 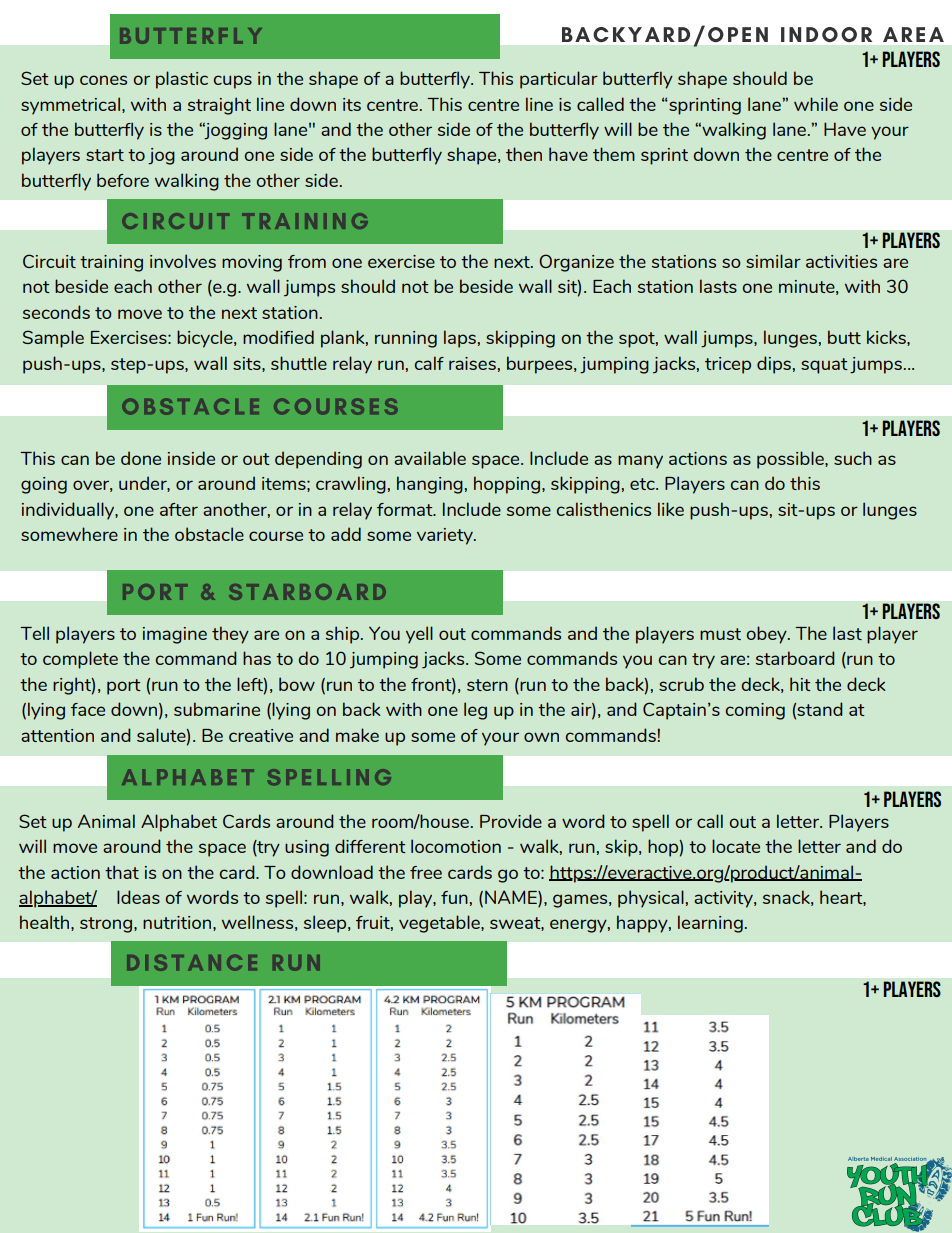 What do you see at coordinates (175, 635) in the document?
I see `imagine` at bounding box center [175, 635].
